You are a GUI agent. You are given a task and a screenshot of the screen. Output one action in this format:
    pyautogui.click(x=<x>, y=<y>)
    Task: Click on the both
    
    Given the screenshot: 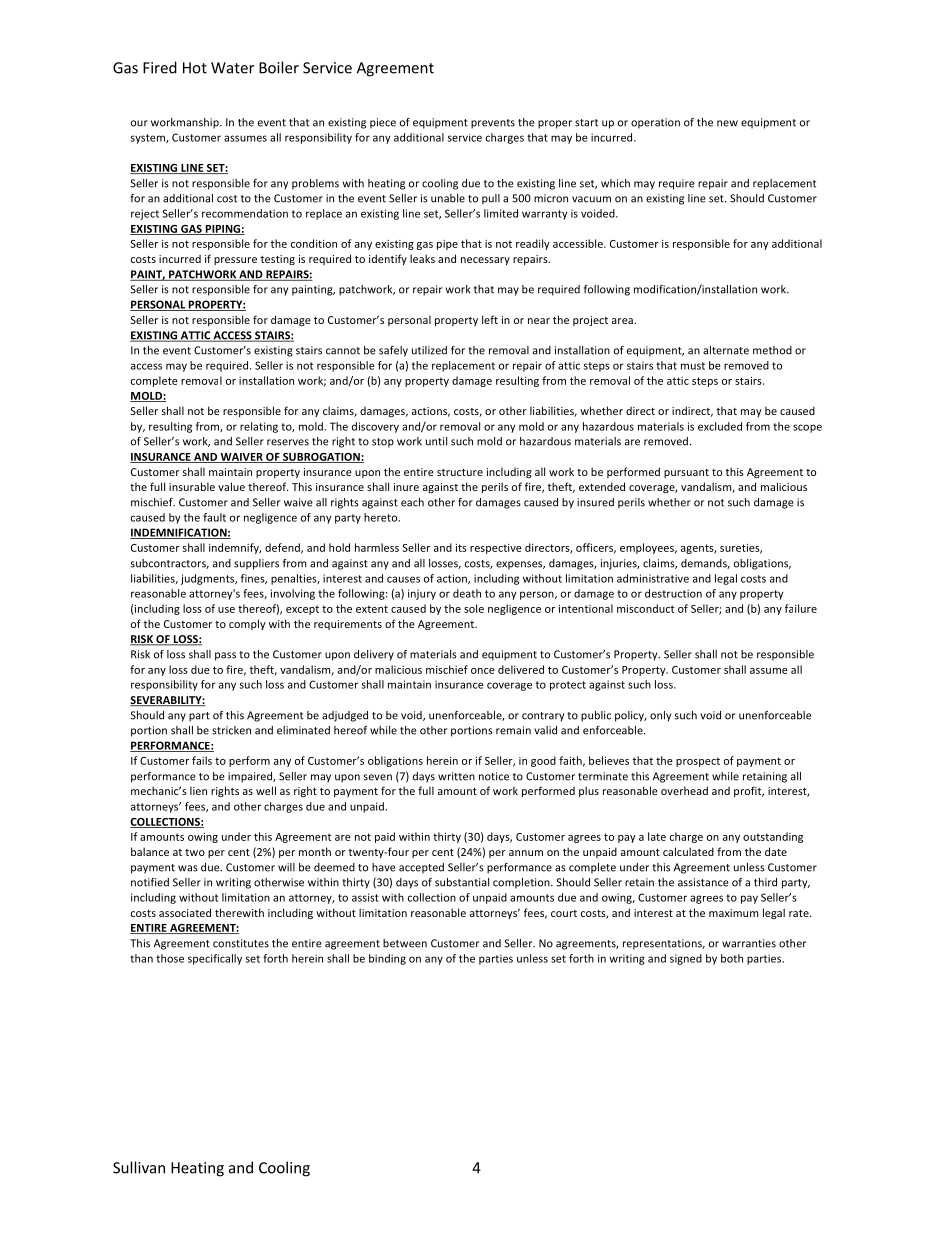 What is the action you would take?
    pyautogui.click(x=732, y=958)
